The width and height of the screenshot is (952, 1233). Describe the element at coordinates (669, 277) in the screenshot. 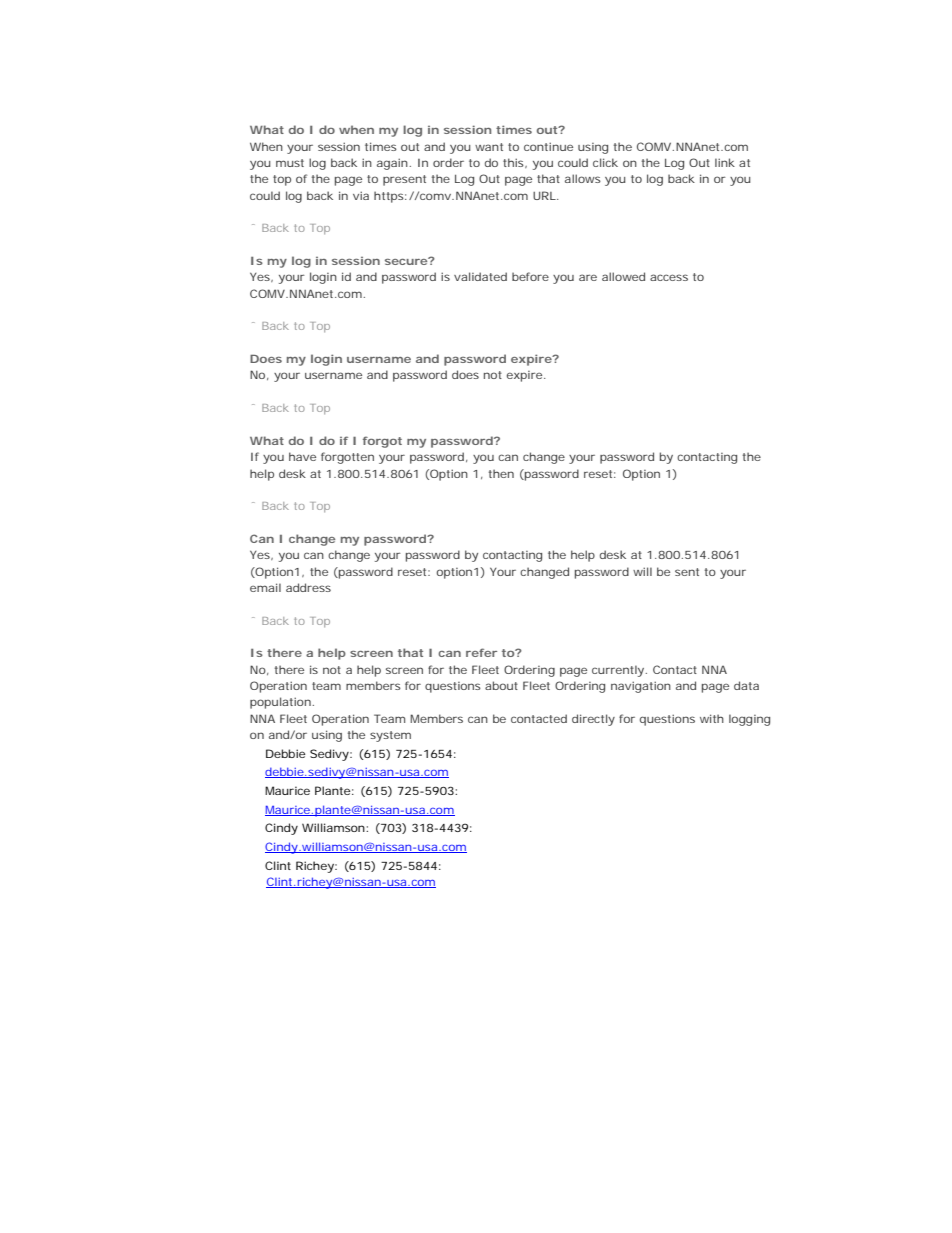

I see `access` at that location.
